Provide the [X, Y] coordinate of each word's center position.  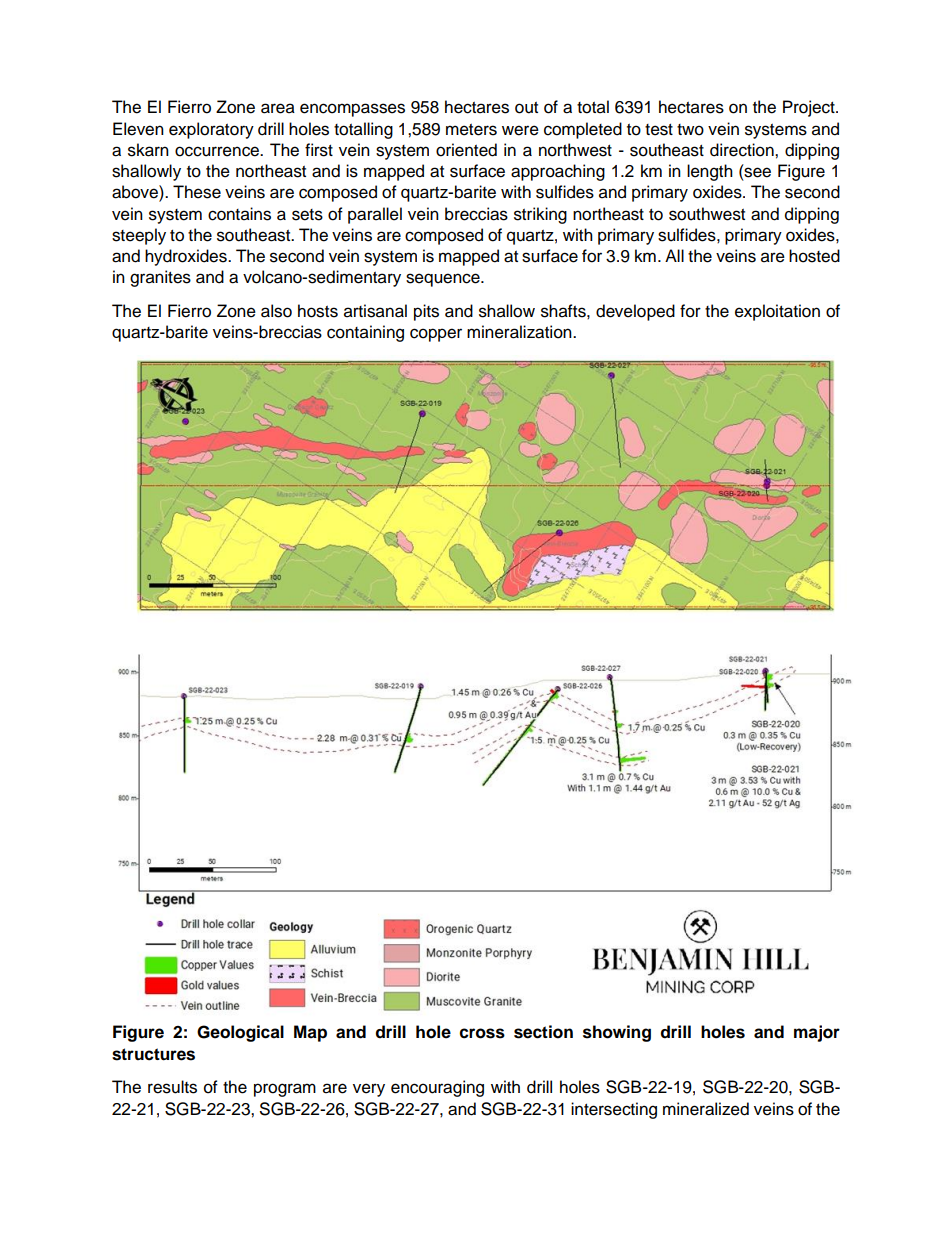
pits [426, 312]
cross [482, 1033]
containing [365, 333]
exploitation [777, 312]
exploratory [211, 130]
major [817, 1033]
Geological [240, 1033]
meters [471, 130]
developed [635, 312]
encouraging [437, 1088]
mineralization [520, 332]
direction [743, 150]
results [172, 1087]
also [276, 311]
